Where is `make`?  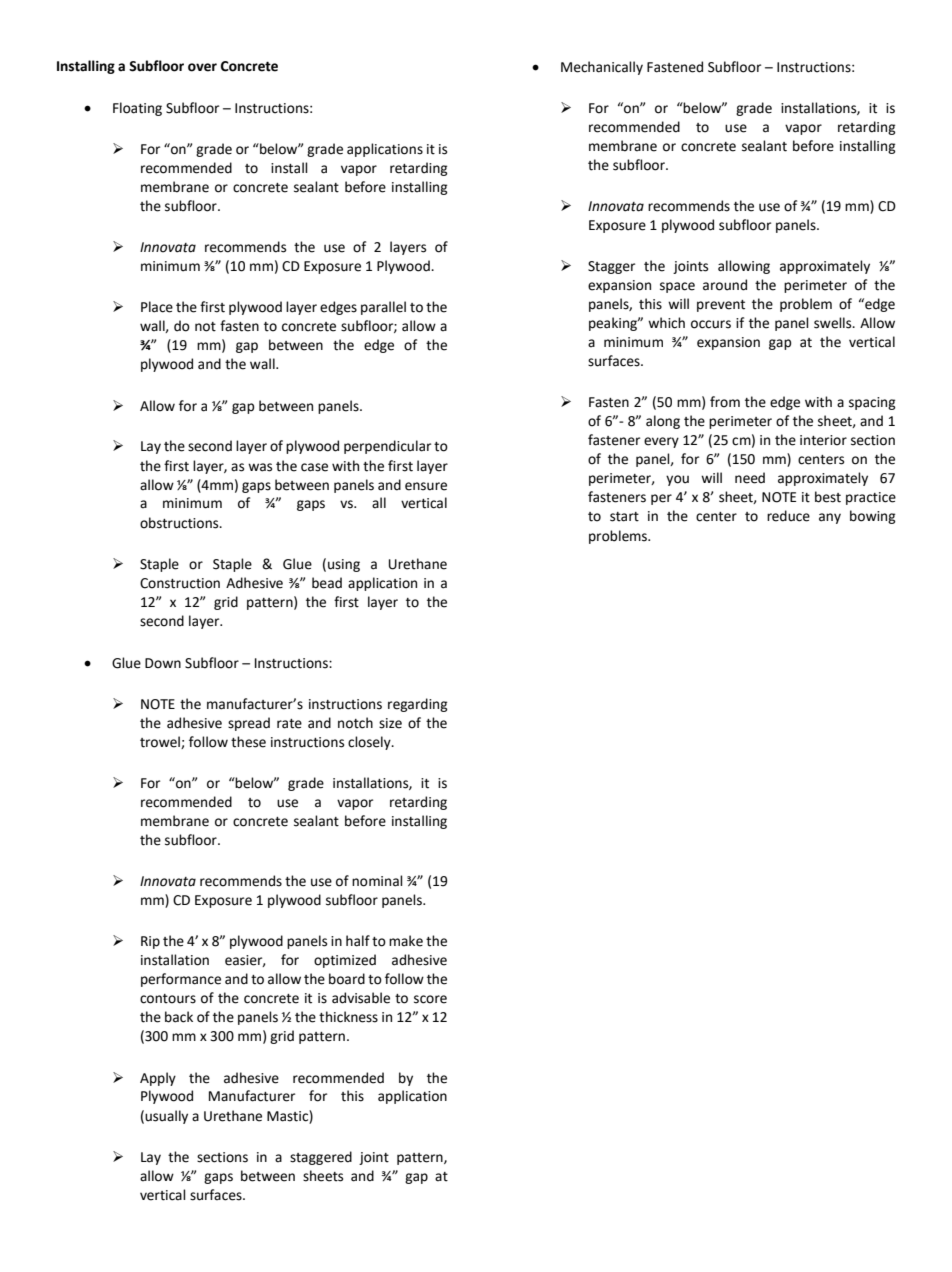
make is located at coordinates (406, 941).
